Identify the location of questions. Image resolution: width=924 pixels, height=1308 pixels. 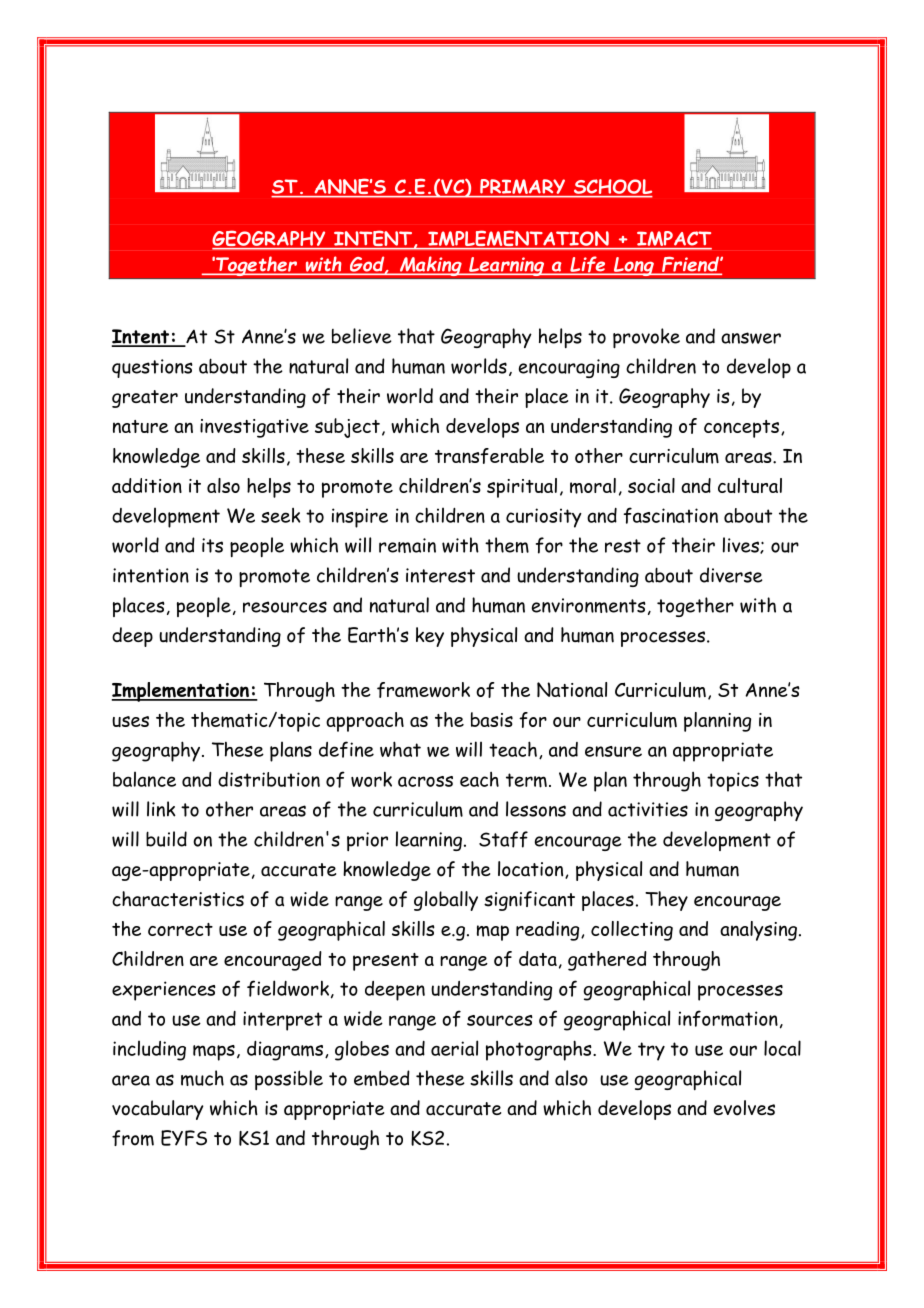
(152, 368).
